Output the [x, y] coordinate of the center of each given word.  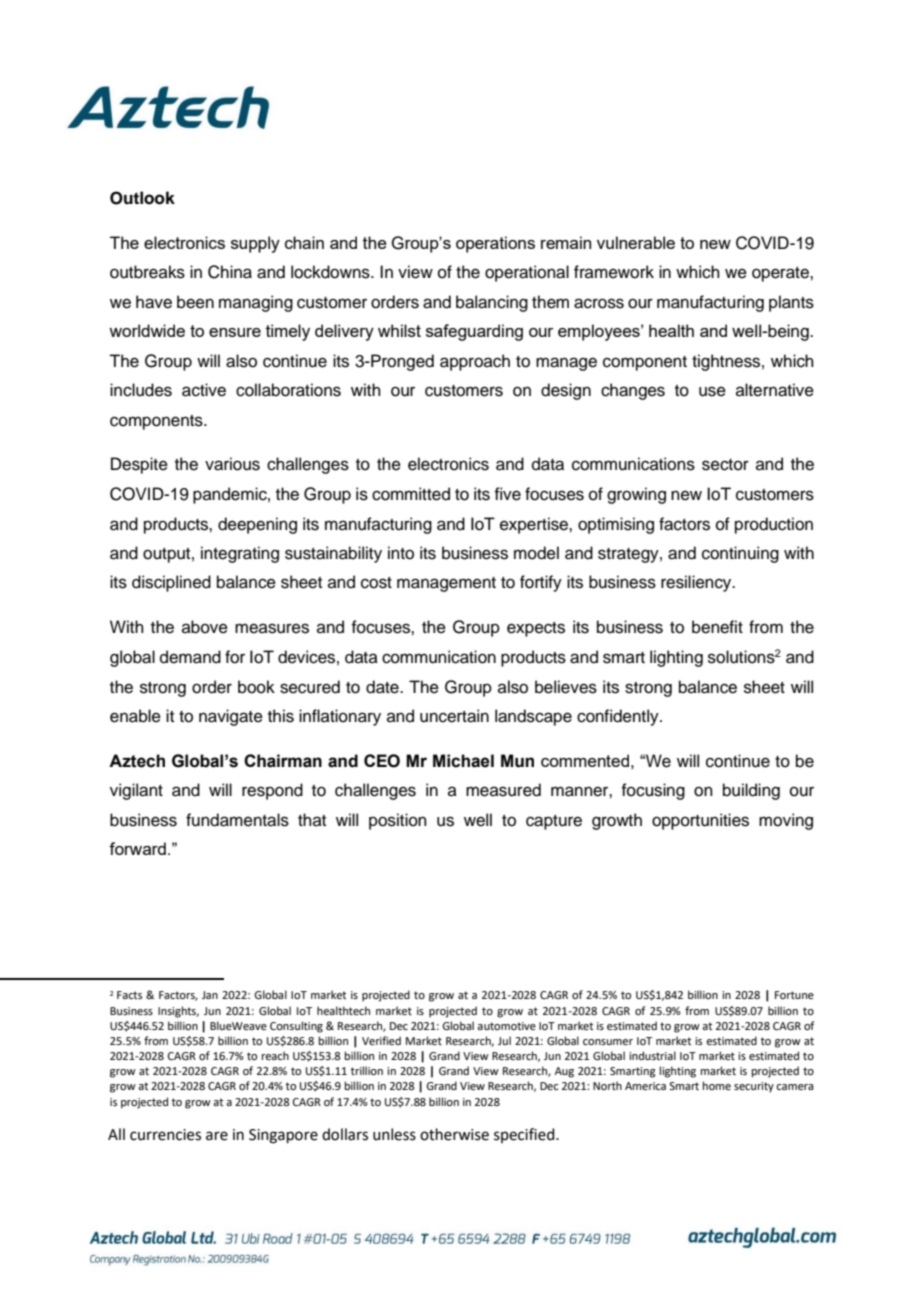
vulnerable [636, 242]
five [507, 494]
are [217, 1136]
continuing [740, 554]
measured [503, 790]
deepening [257, 525]
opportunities [700, 821]
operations [495, 244]
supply [255, 244]
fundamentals [237, 820]
